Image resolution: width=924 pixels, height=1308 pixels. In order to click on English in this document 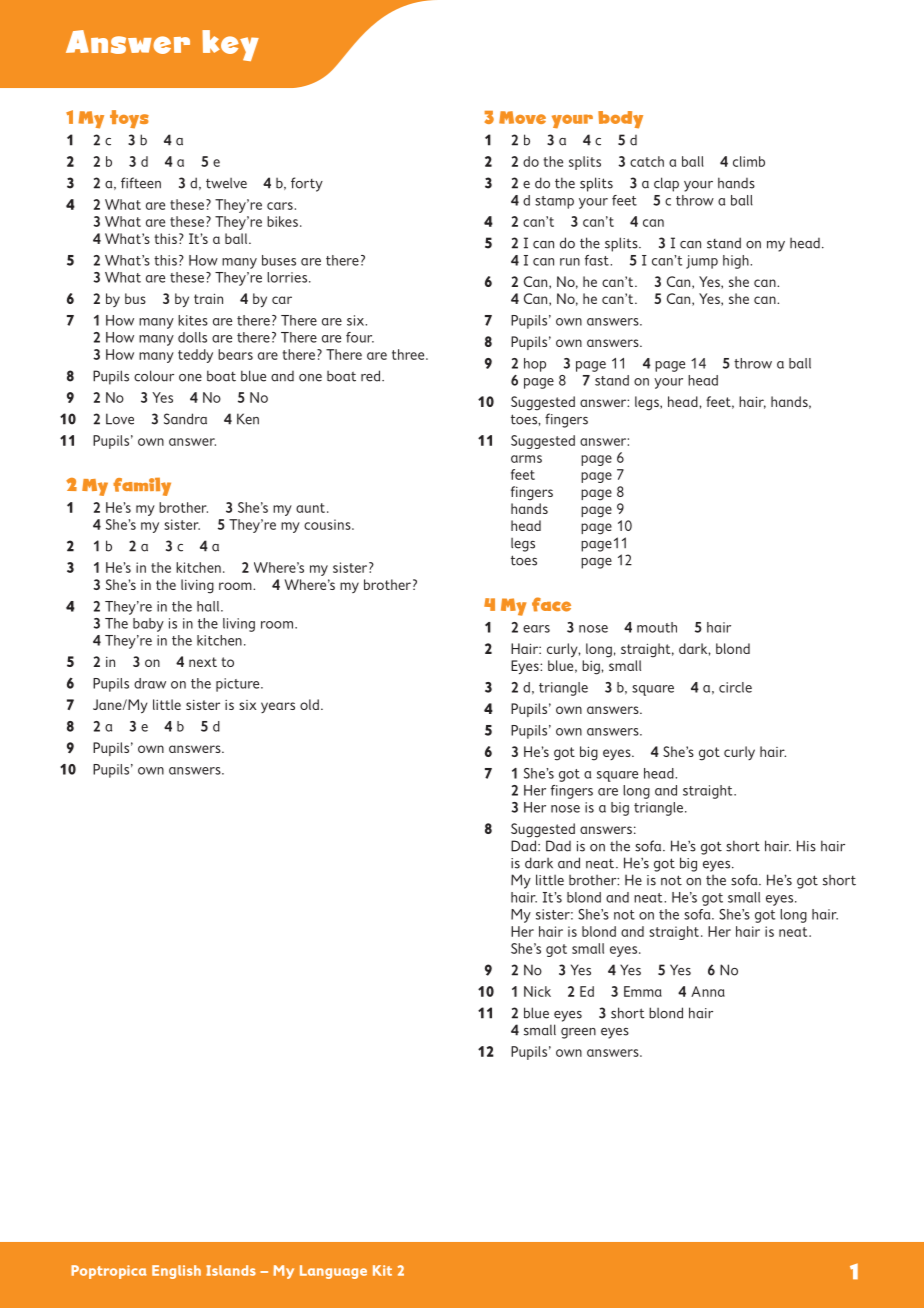, I will do `click(176, 1272)`.
